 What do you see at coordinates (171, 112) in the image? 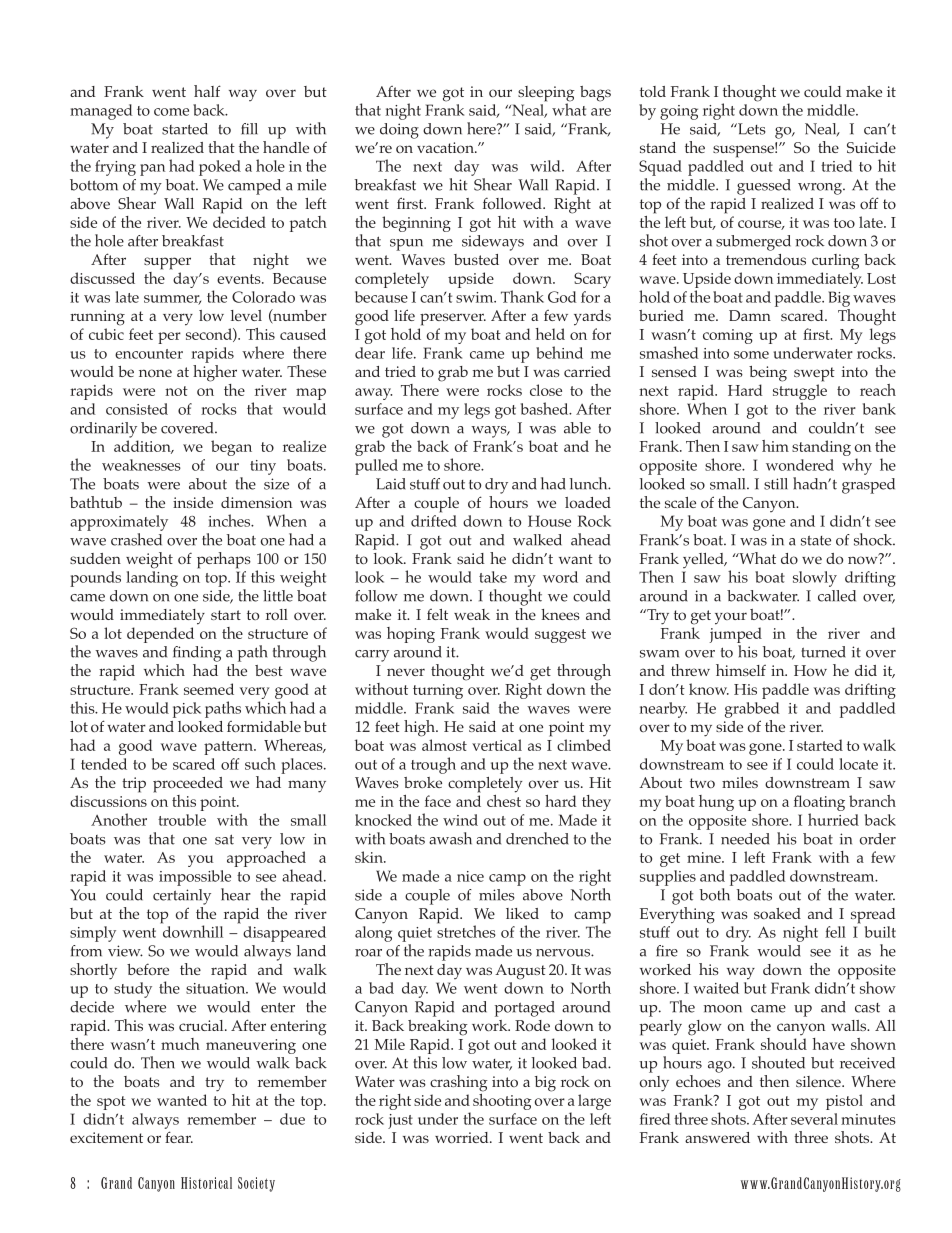
I see `come` at bounding box center [171, 112].
